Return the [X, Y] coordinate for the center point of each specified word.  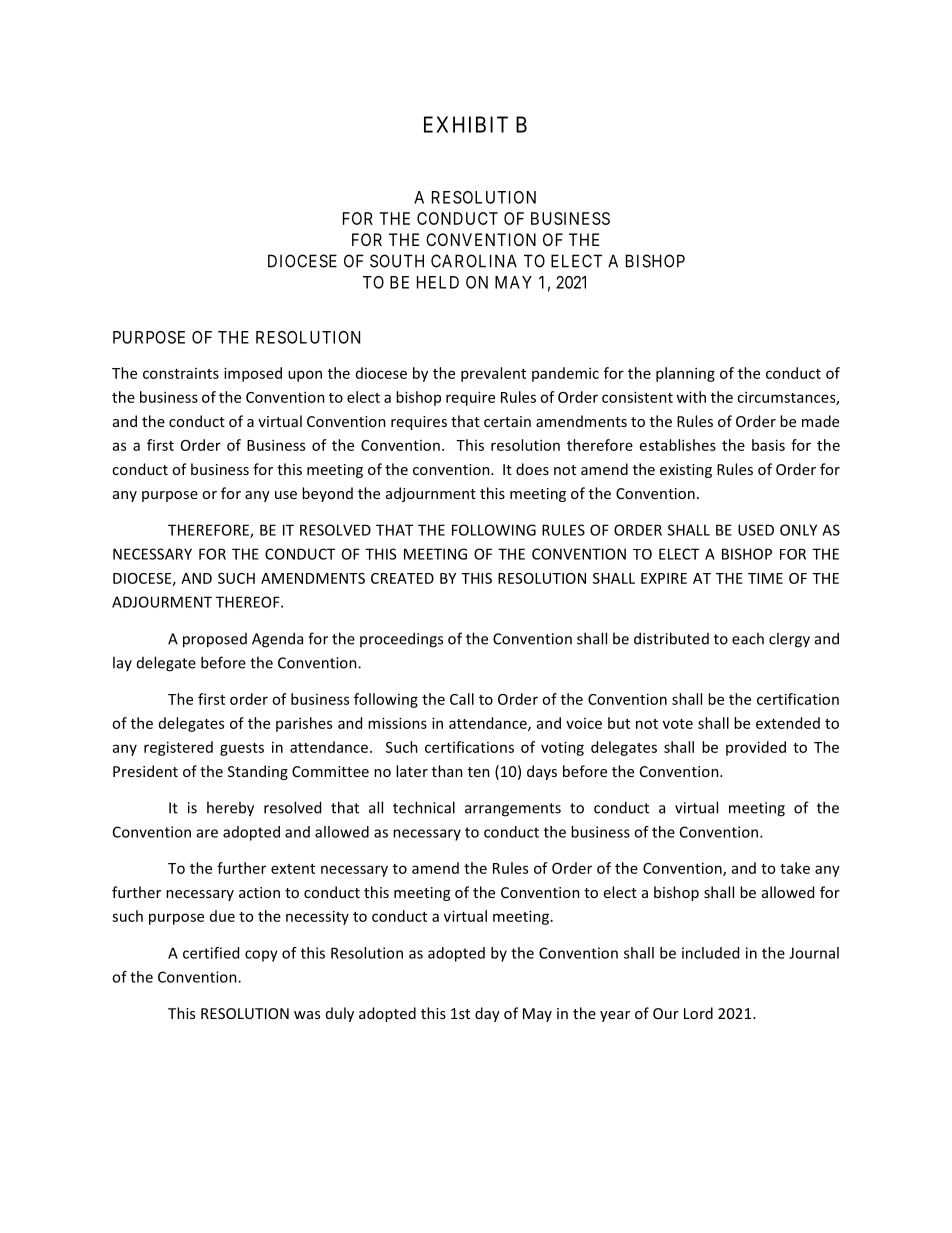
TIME [765, 578]
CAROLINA [474, 261]
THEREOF [249, 602]
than [447, 771]
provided [756, 748]
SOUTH [397, 261]
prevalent [493, 374]
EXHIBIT [466, 124]
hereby [230, 809]
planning [685, 374]
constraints [181, 373]
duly [340, 1014]
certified [211, 953]
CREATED [402, 578]
